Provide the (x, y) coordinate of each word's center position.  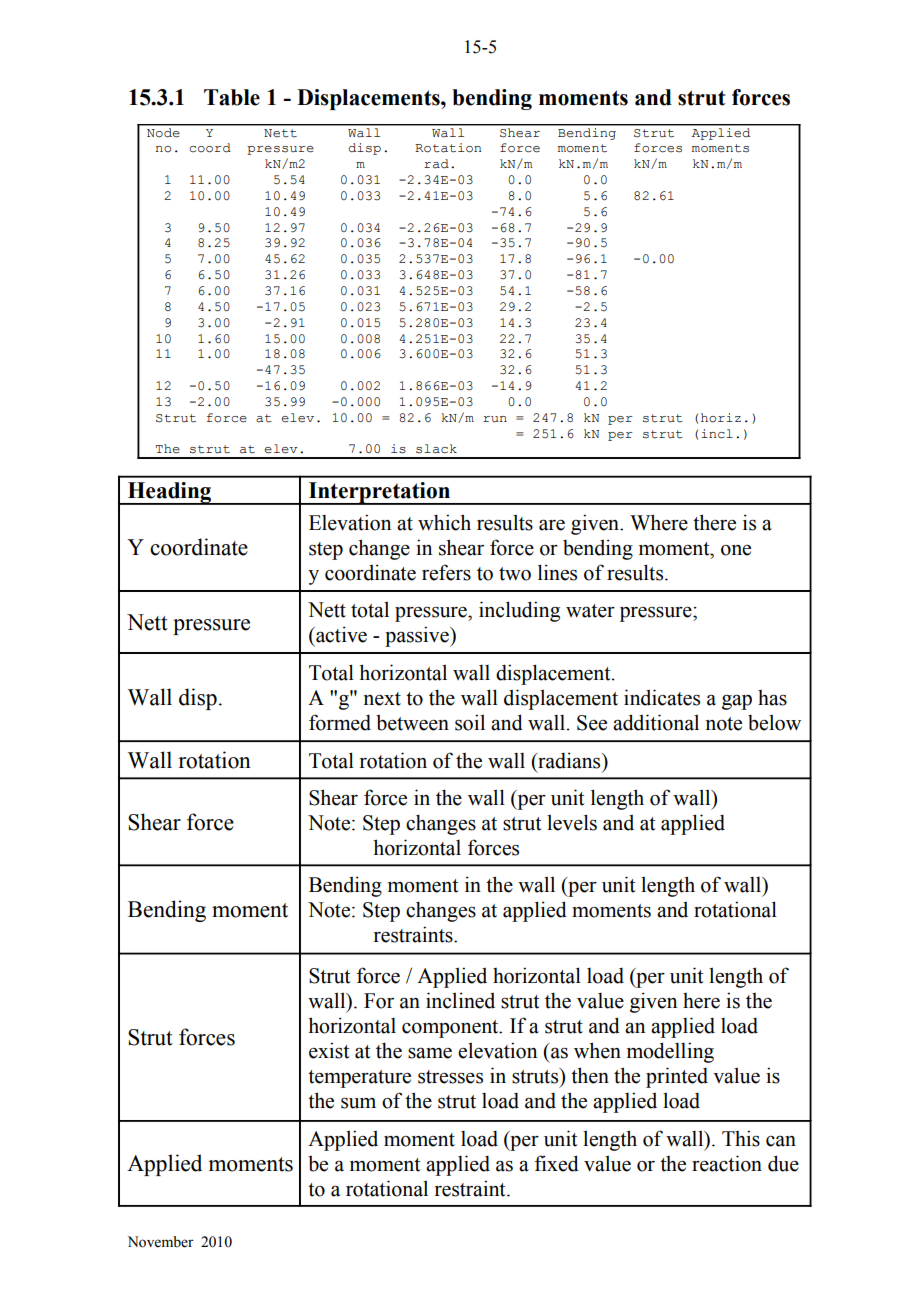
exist (329, 1050)
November (161, 1242)
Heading (170, 493)
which (444, 522)
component (451, 1029)
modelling (670, 1052)
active (340, 634)
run (495, 419)
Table (232, 97)
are (552, 525)
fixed (557, 1163)
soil (470, 722)
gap (737, 702)
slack (436, 449)
